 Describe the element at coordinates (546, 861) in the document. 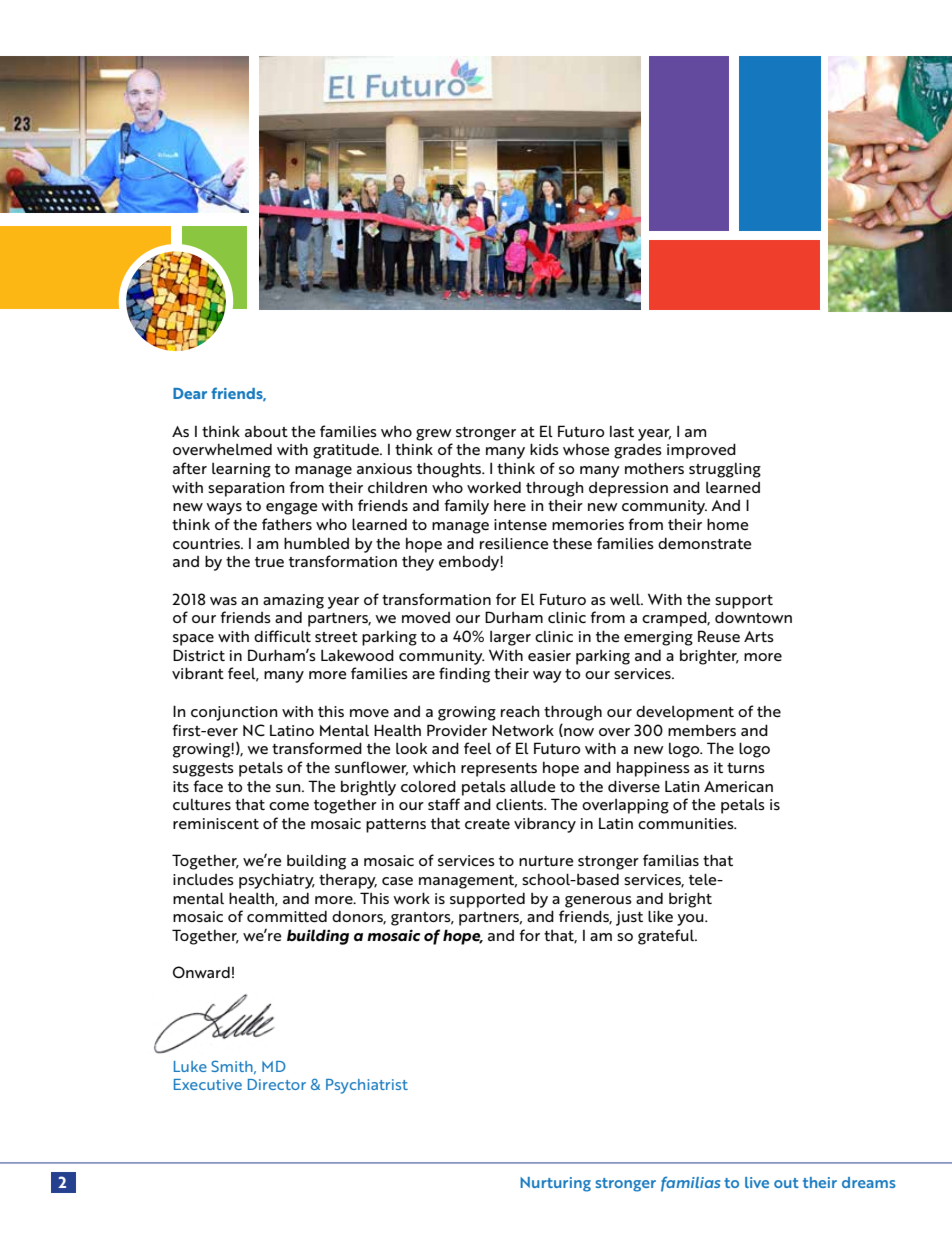

I see `nurture` at that location.
